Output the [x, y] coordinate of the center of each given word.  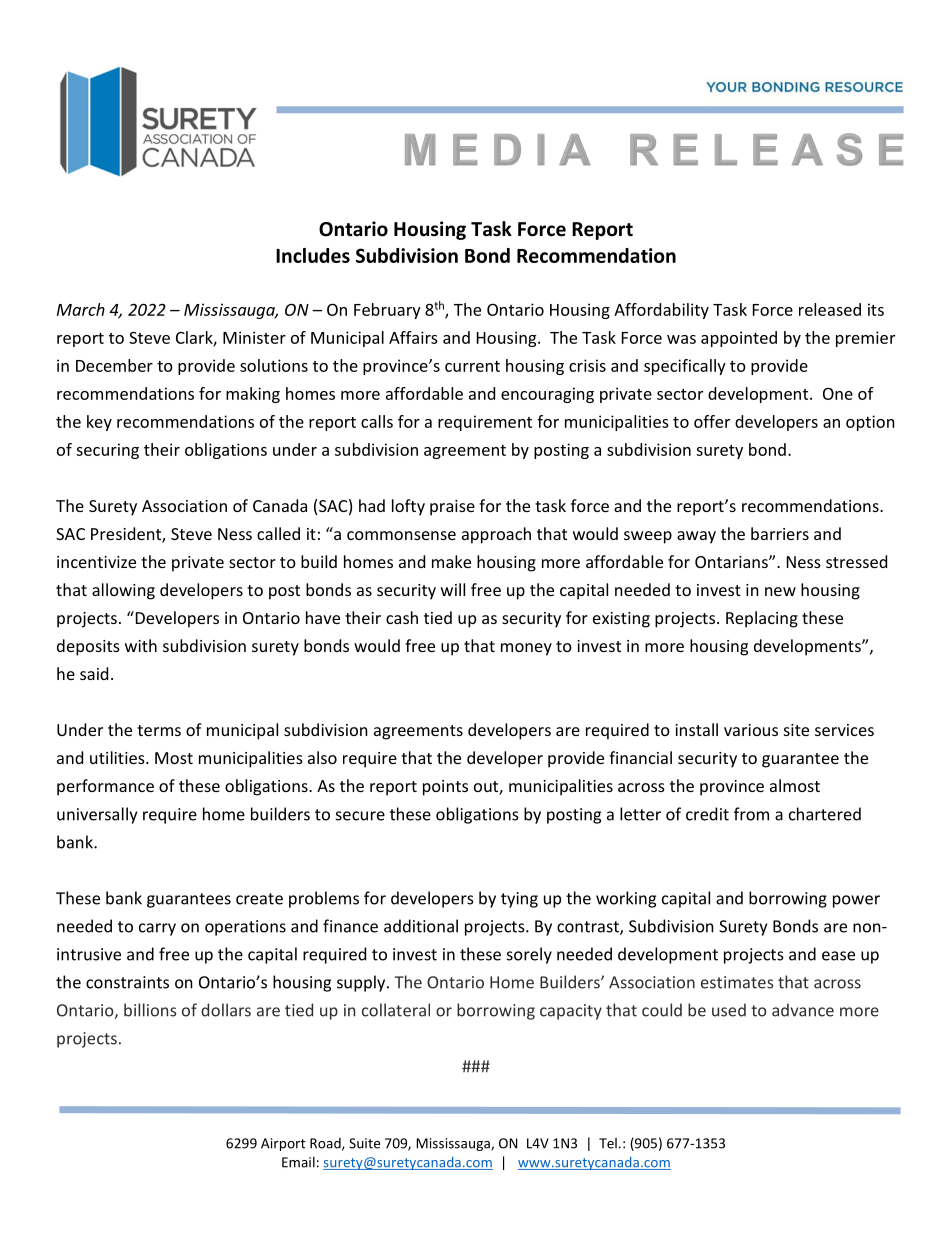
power [856, 901]
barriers [780, 533]
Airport [283, 1144]
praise [452, 508]
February [387, 311]
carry [157, 929]
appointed [739, 339]
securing [107, 451]
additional [421, 926]
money [526, 649]
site [796, 730]
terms [159, 730]
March [81, 309]
